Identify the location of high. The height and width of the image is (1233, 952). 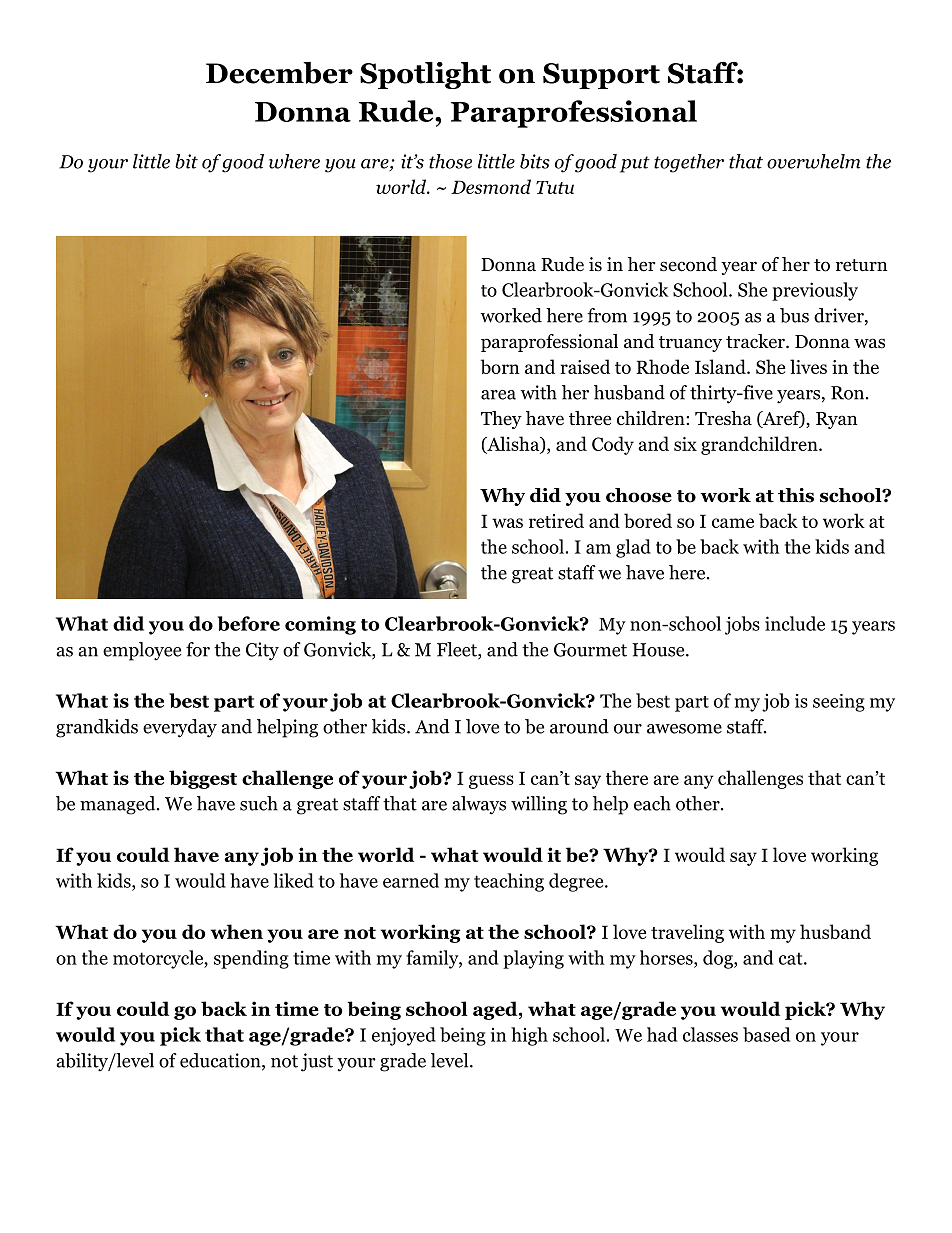
(529, 1036).
